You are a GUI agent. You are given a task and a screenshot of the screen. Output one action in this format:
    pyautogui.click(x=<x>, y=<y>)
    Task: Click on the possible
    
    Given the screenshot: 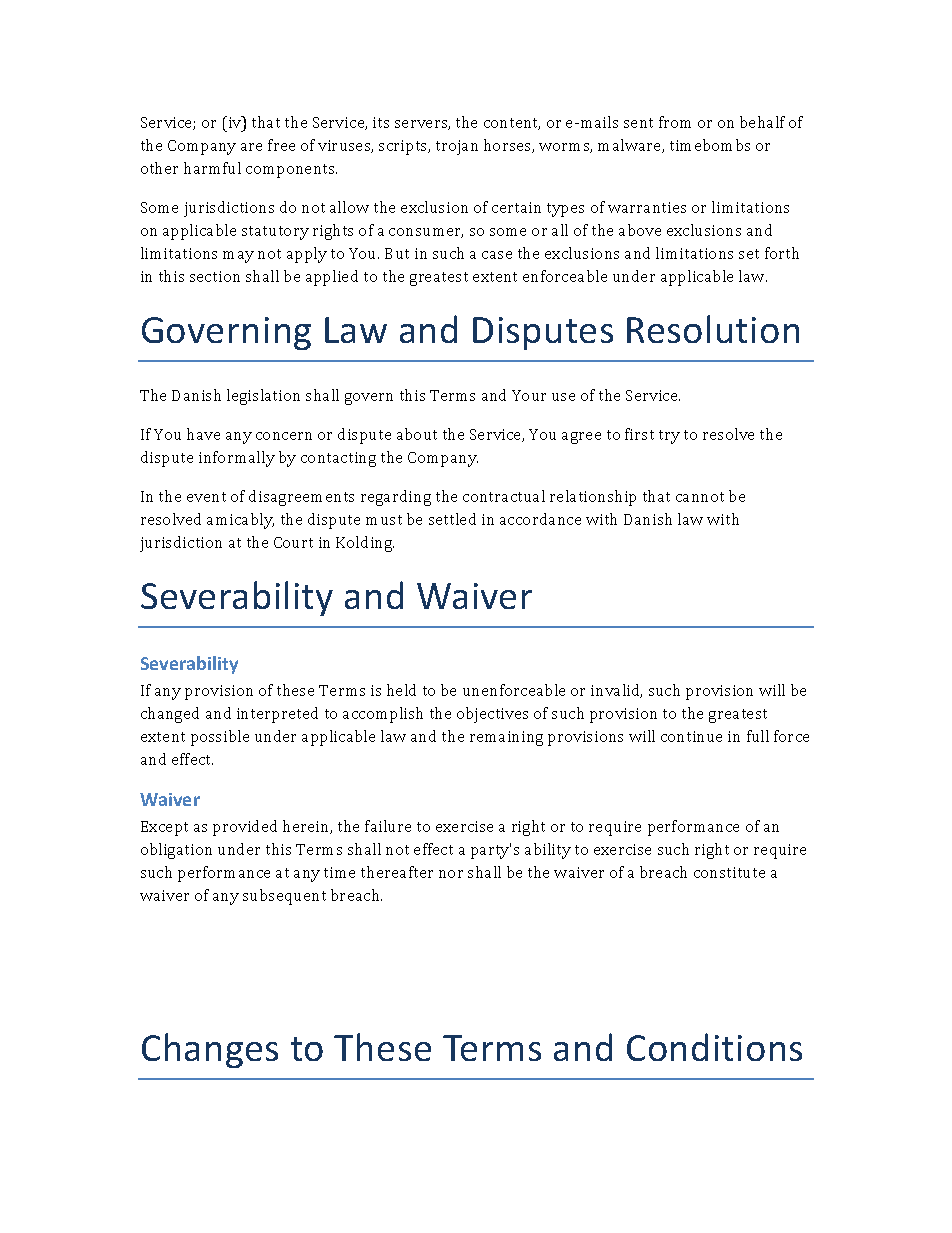 What is the action you would take?
    pyautogui.click(x=220, y=738)
